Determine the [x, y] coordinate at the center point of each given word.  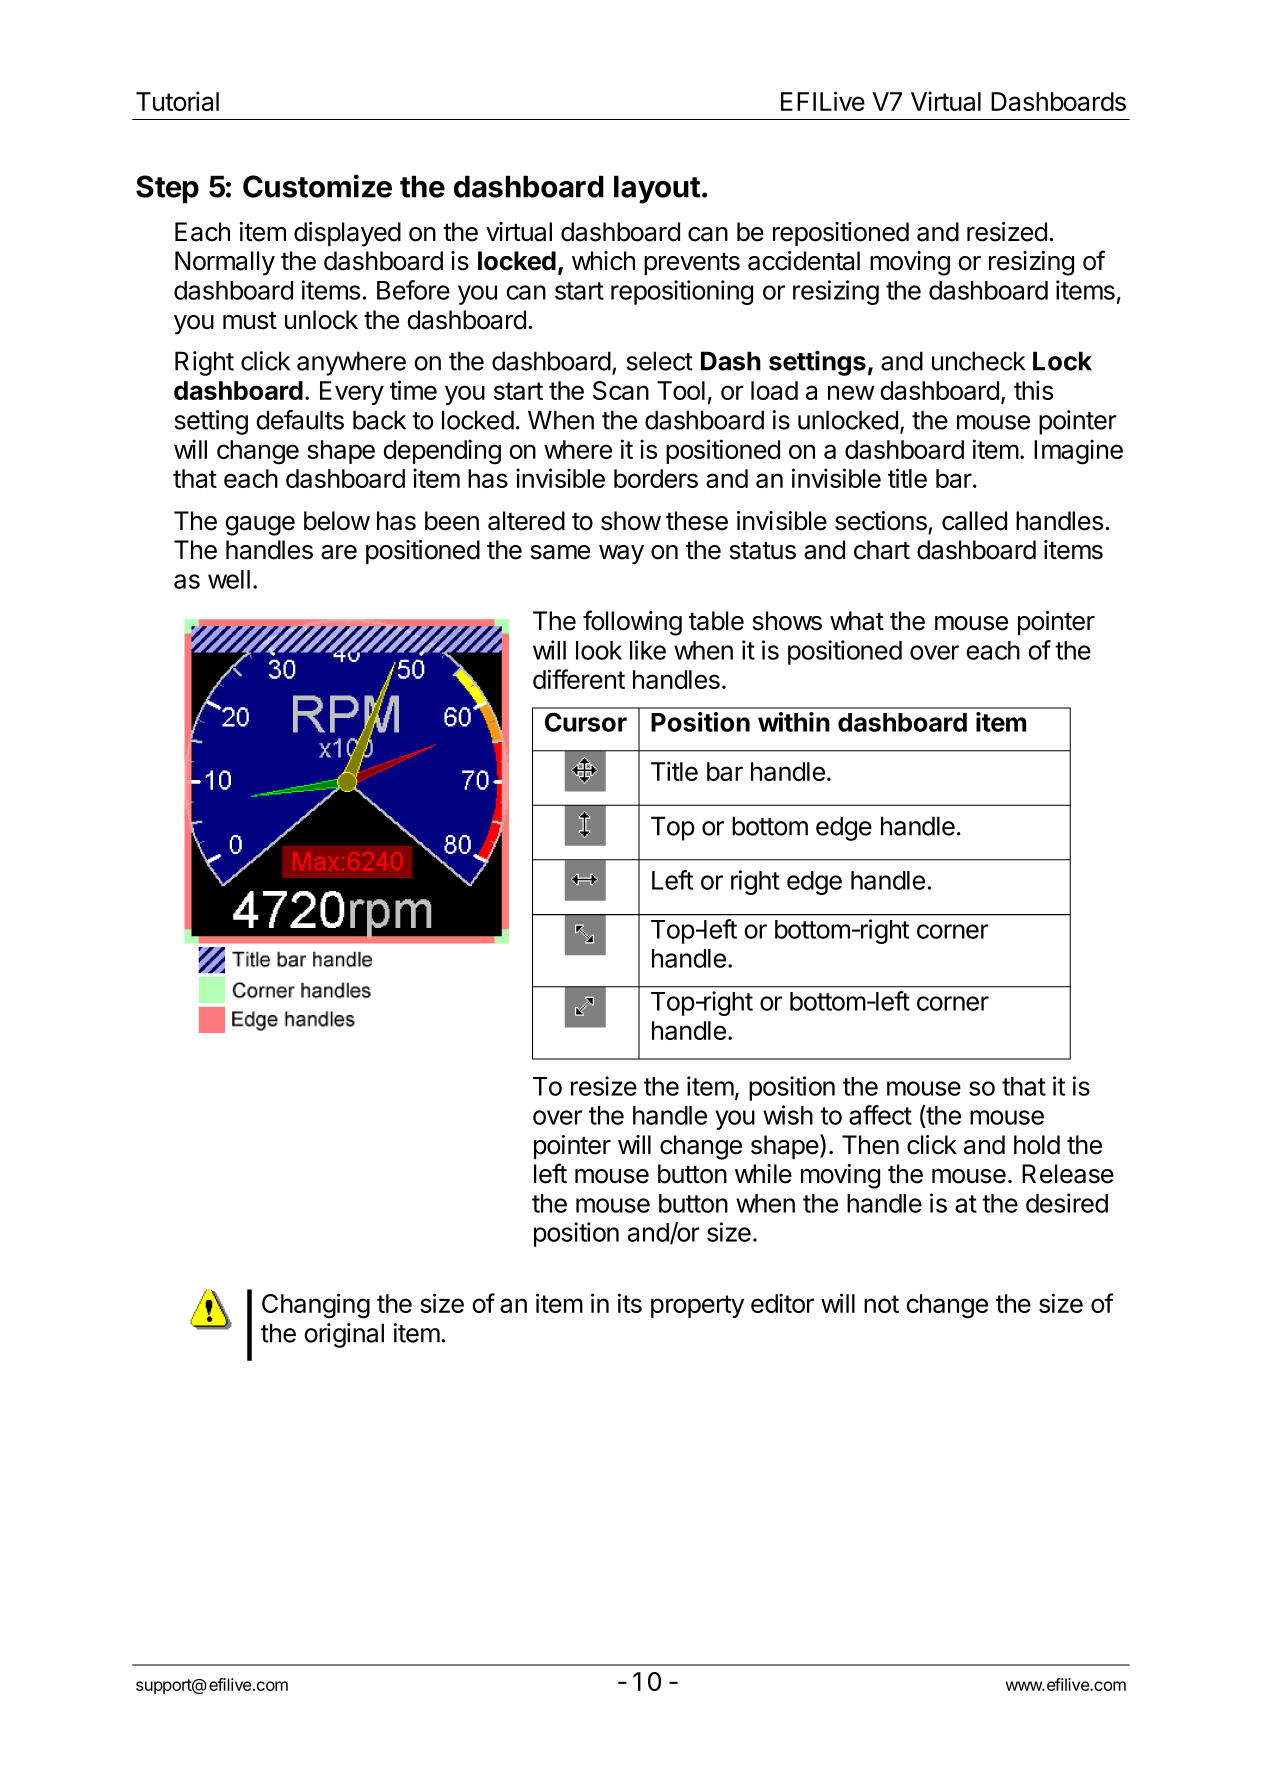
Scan [621, 390]
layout [657, 189]
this [1033, 390]
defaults [300, 420]
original [344, 1335]
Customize [317, 186]
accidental [804, 261]
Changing [316, 1306]
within [794, 722]
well [229, 579]
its [630, 1303]
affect [880, 1115]
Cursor [586, 722]
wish [788, 1115]
